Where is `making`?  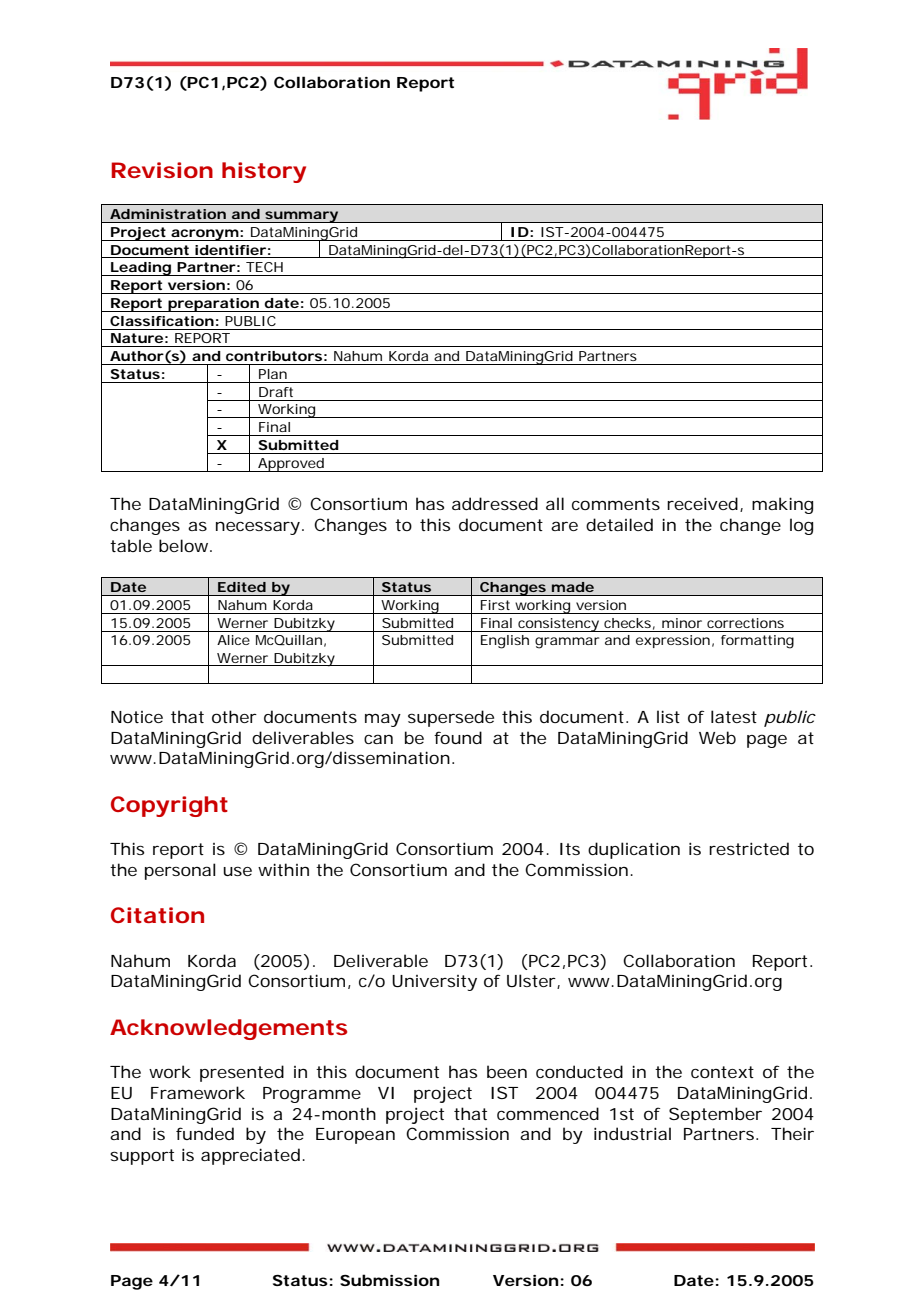 making is located at coordinates (782, 505).
